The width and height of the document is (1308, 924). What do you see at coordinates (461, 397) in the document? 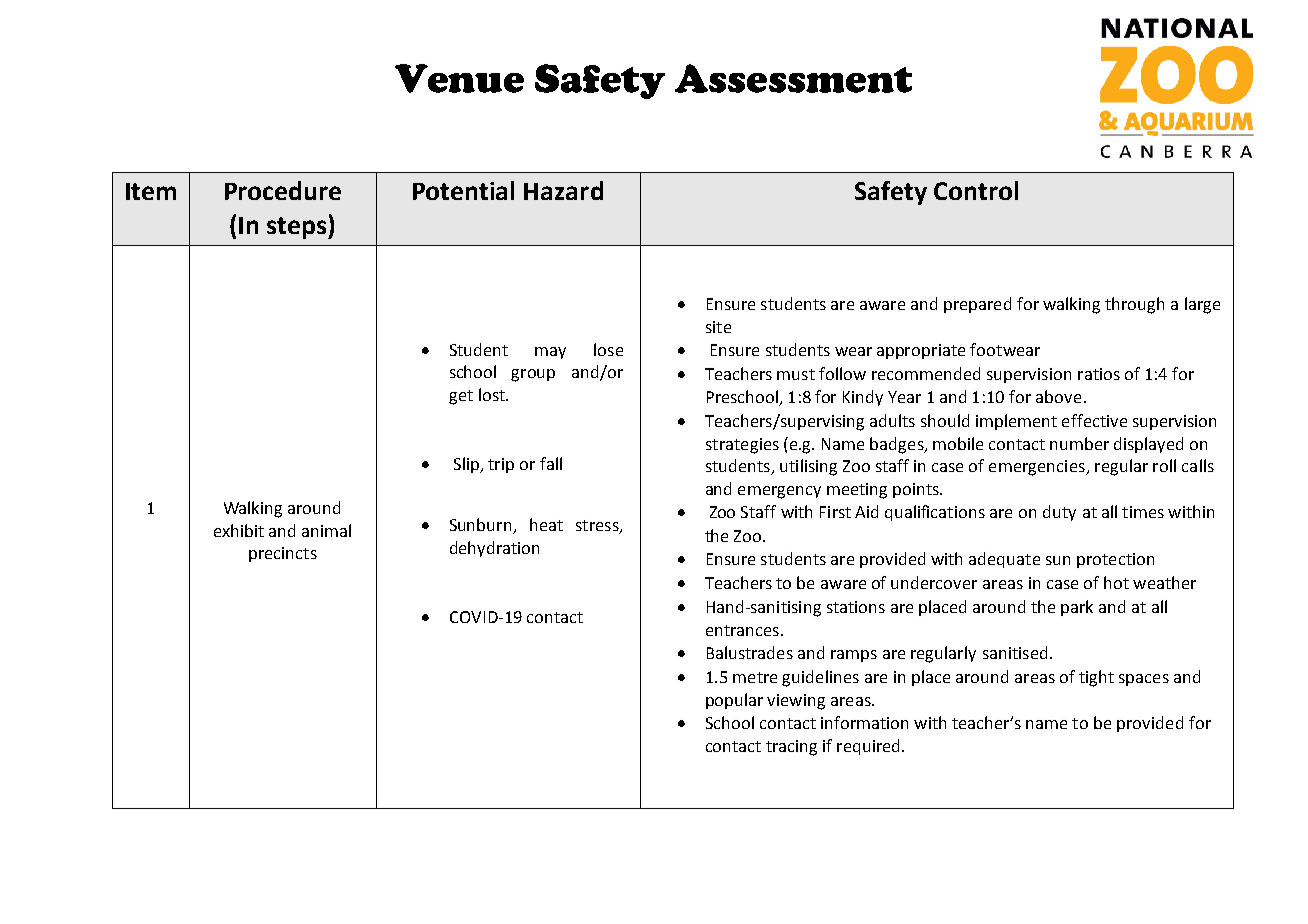
I see `get` at bounding box center [461, 397].
